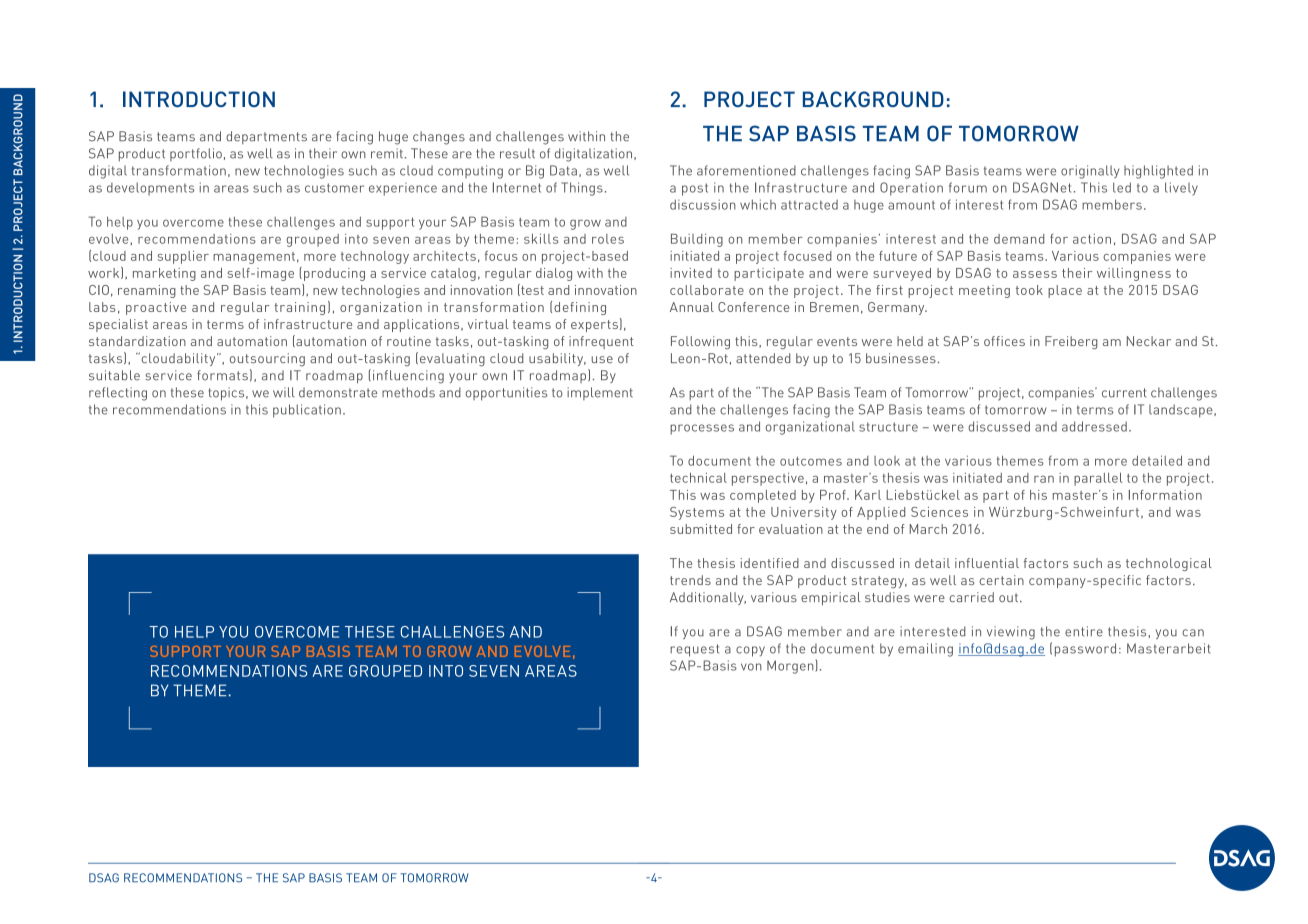  What do you see at coordinates (600, 393) in the image?
I see `implement` at bounding box center [600, 393].
